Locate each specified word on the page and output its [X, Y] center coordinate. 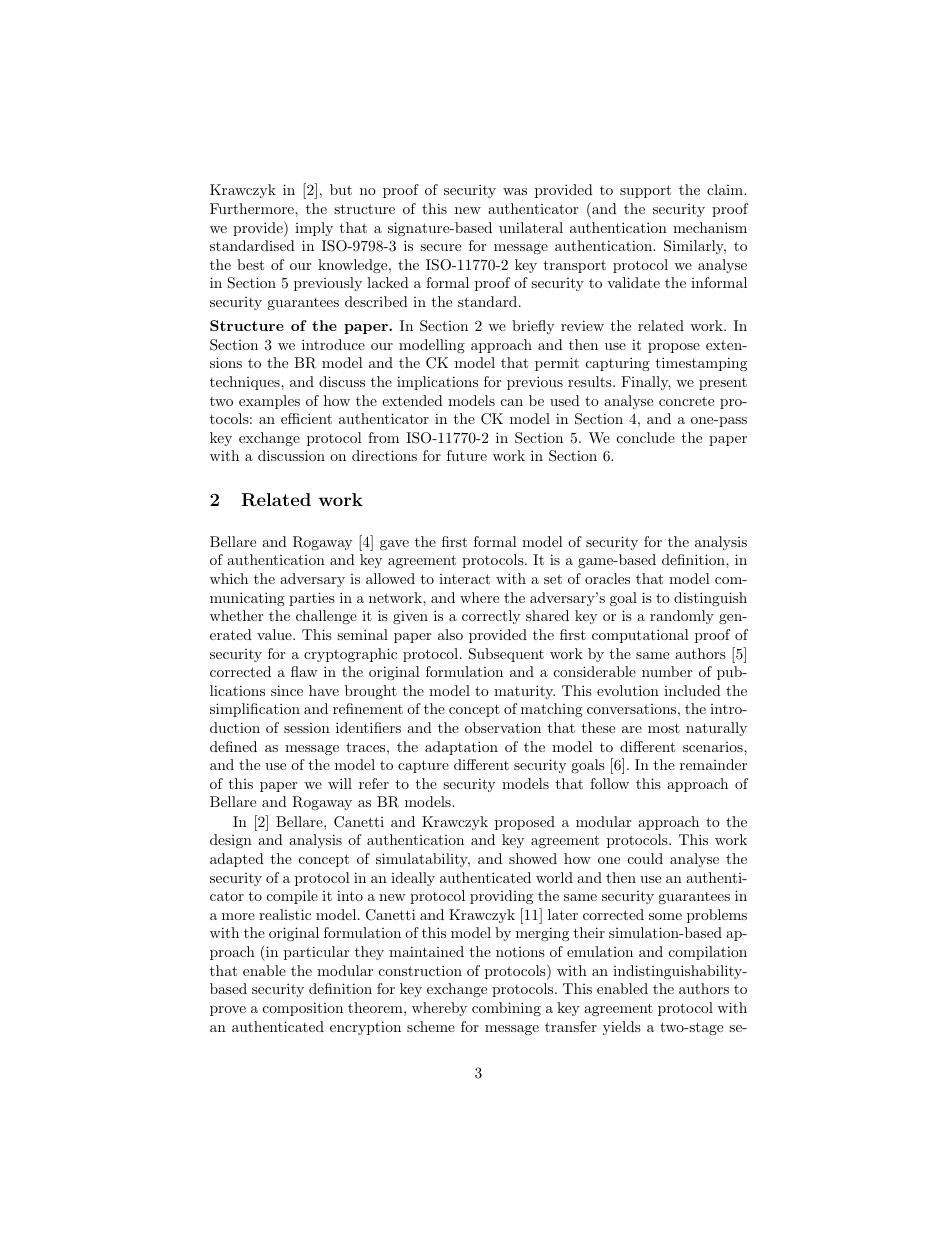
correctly [491, 617]
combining [506, 1009]
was [515, 191]
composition [303, 1009]
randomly [682, 617]
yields [622, 1028]
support [645, 191]
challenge [326, 617]
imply [314, 229]
